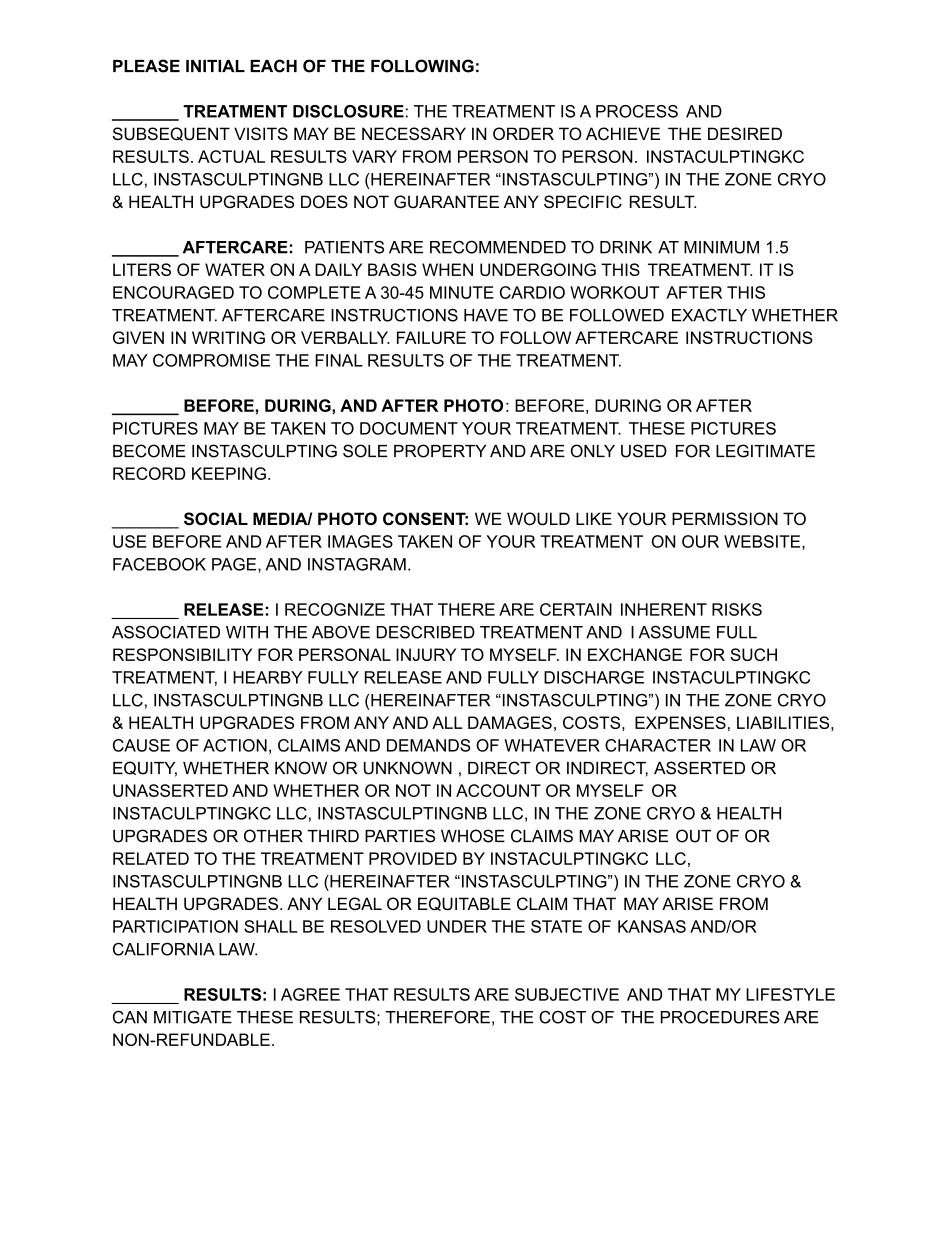 Image resolution: width=952 pixels, height=1233 pixels. Describe the element at coordinates (215, 66) in the page. I see `INITIAL` at that location.
